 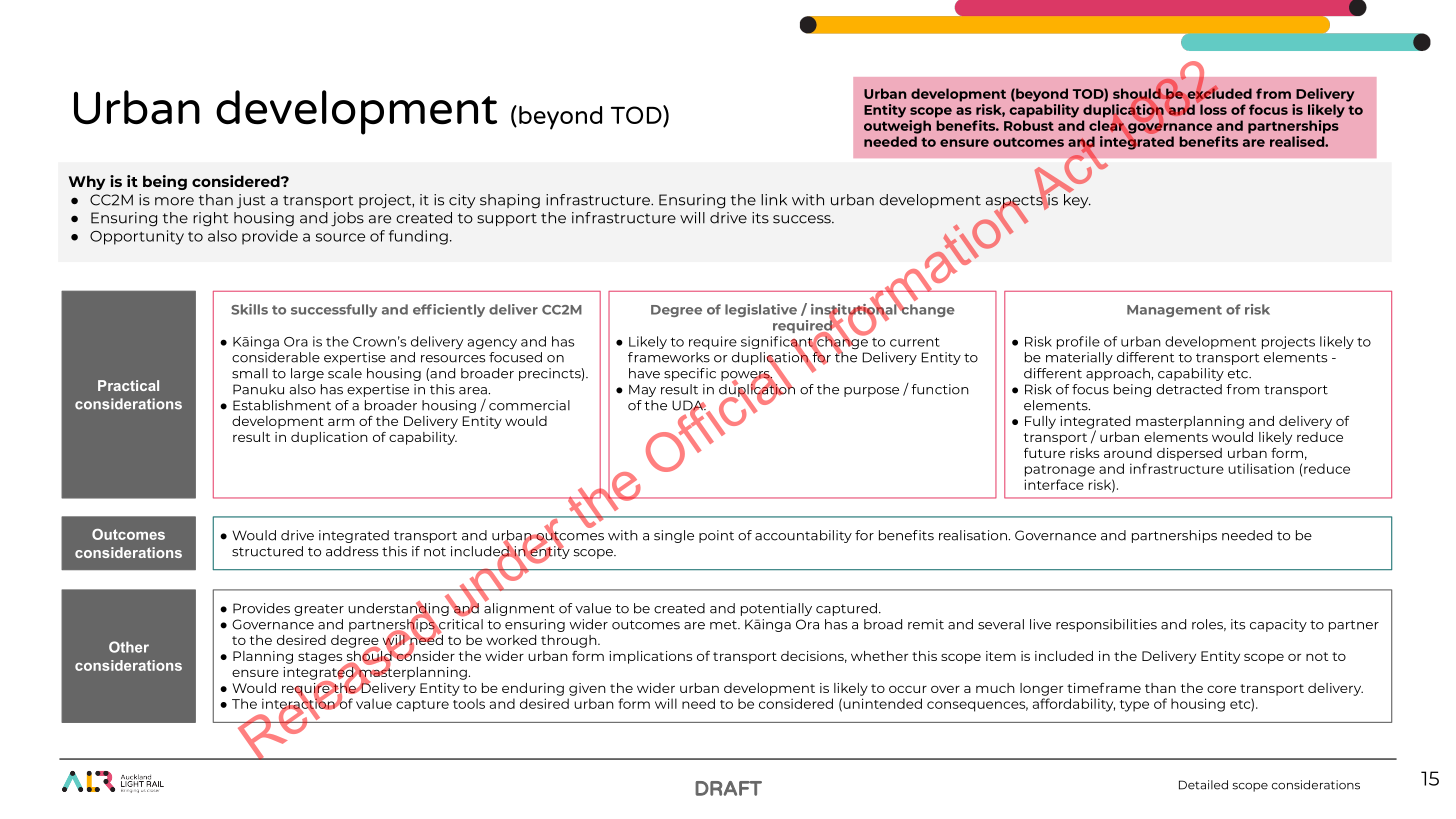 I want to click on outweigh, so click(x=897, y=125).
